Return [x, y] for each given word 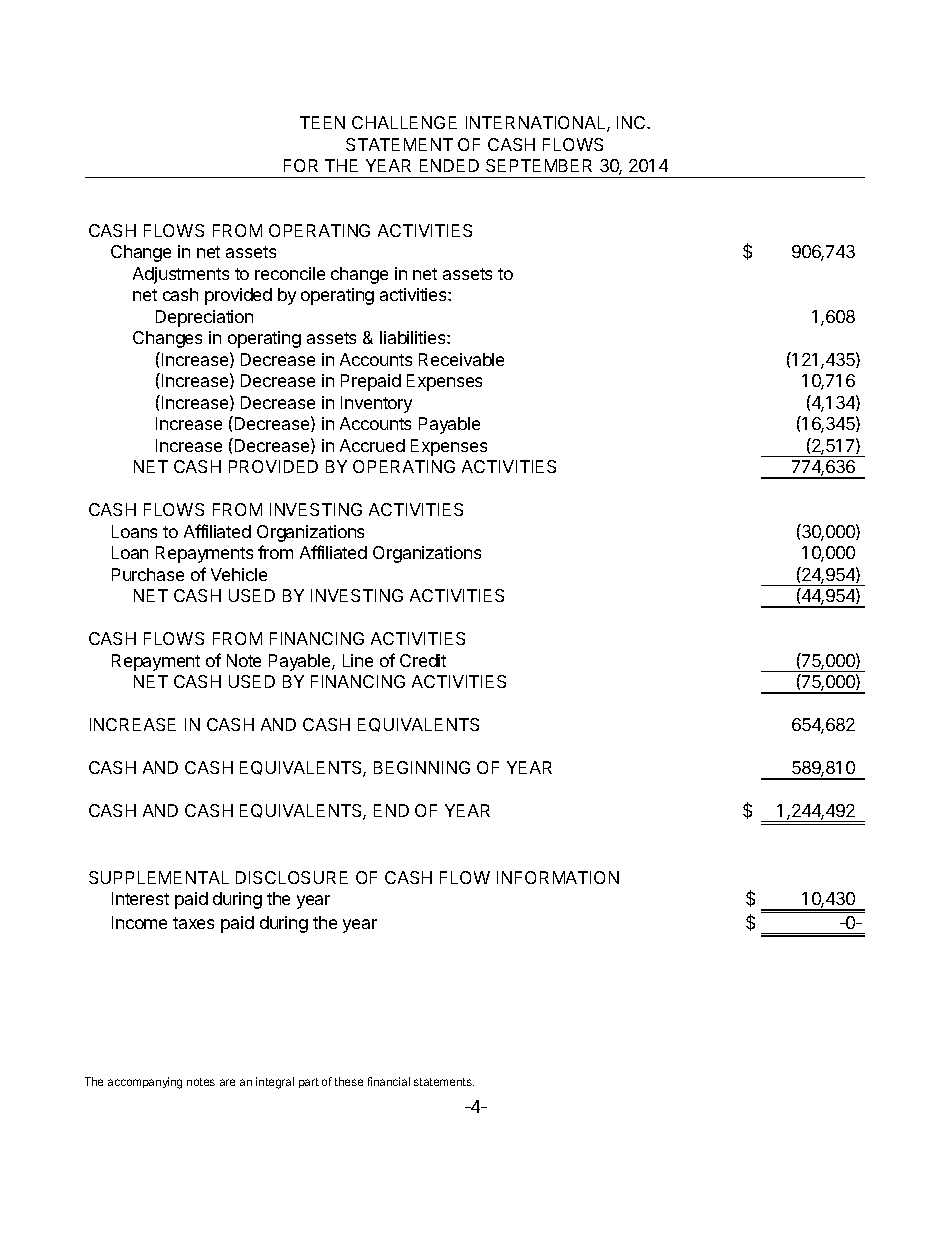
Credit [423, 660]
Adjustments [181, 275]
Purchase [148, 574]
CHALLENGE [404, 122]
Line [358, 660]
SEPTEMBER [539, 165]
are [227, 1082]
